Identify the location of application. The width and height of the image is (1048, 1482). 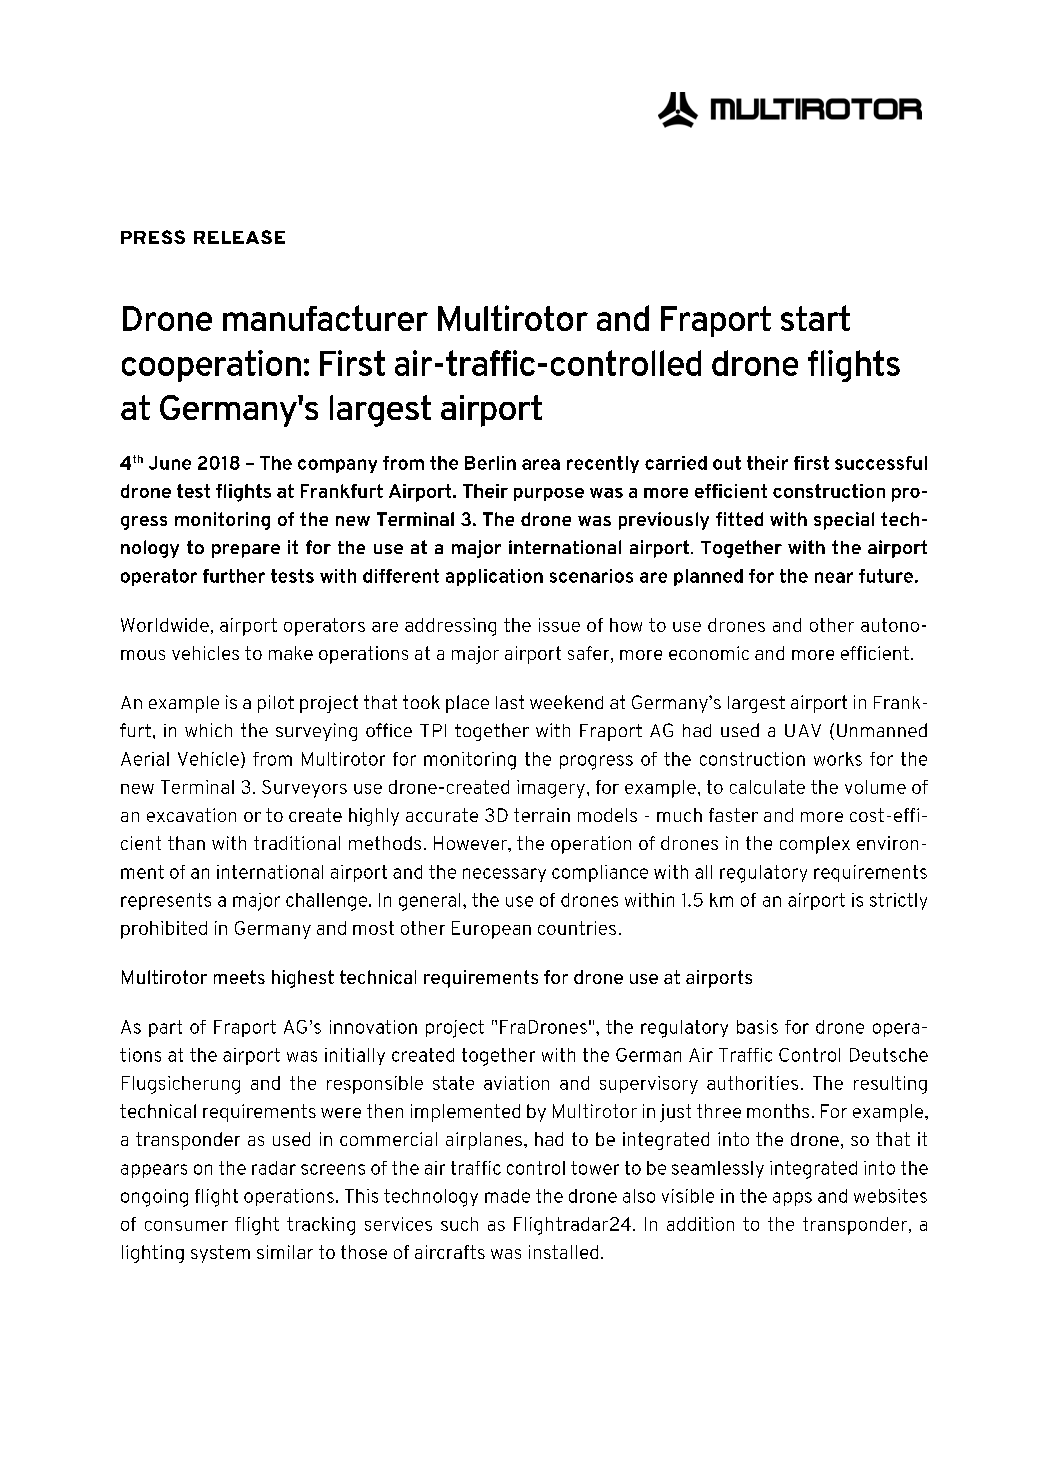
(494, 577).
